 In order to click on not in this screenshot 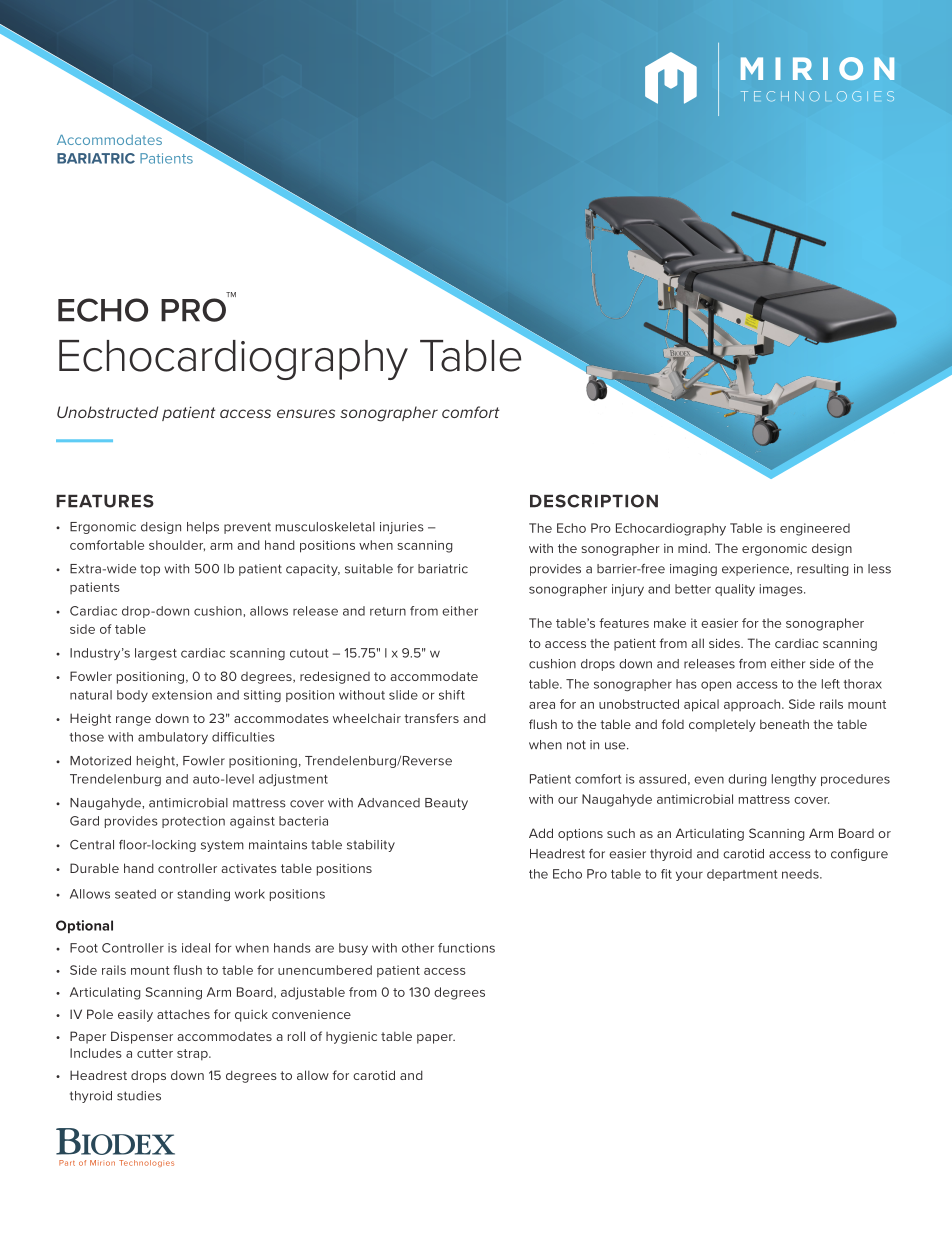, I will do `click(576, 745)`.
